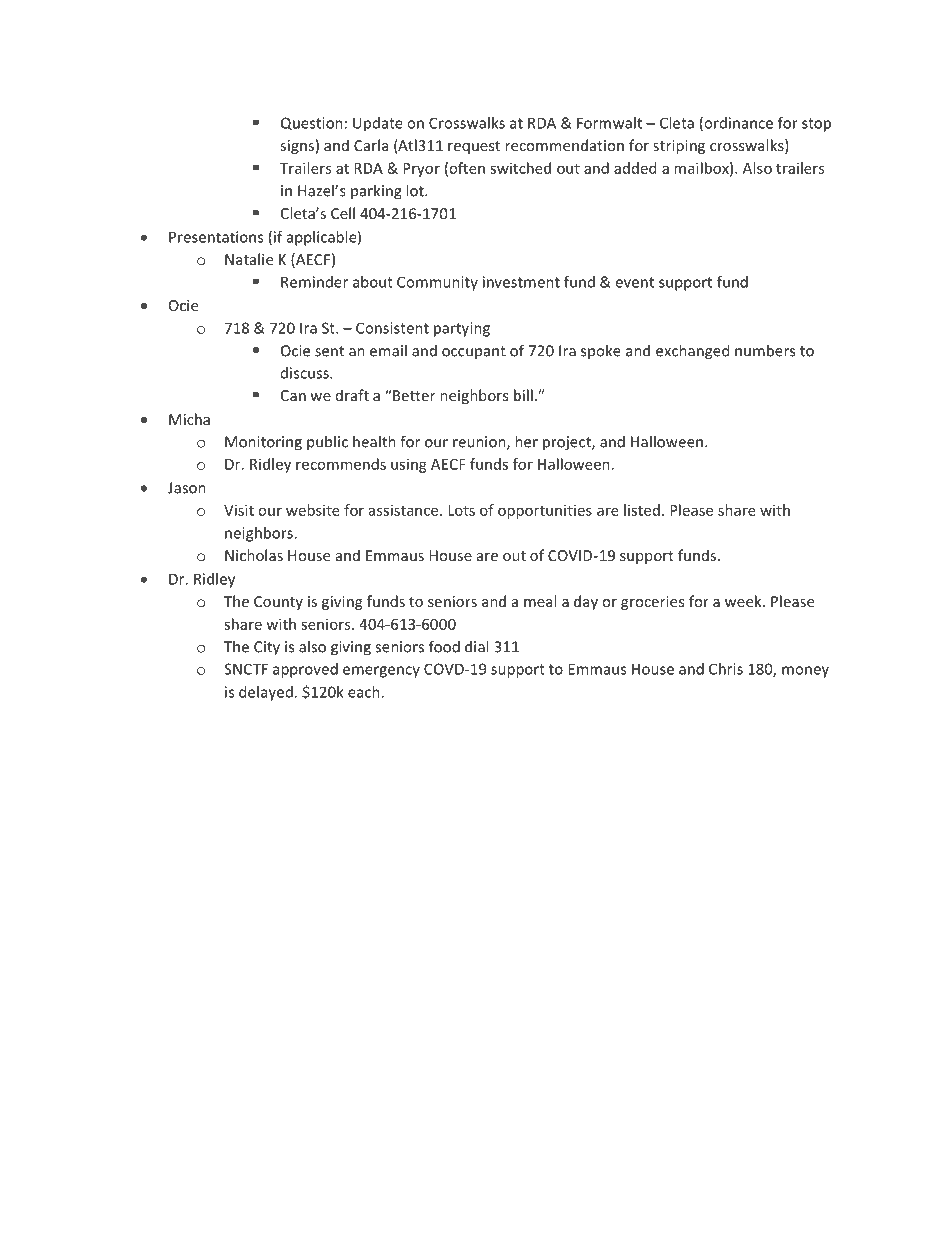 The width and height of the screenshot is (952, 1233). I want to click on Chris, so click(726, 669).
